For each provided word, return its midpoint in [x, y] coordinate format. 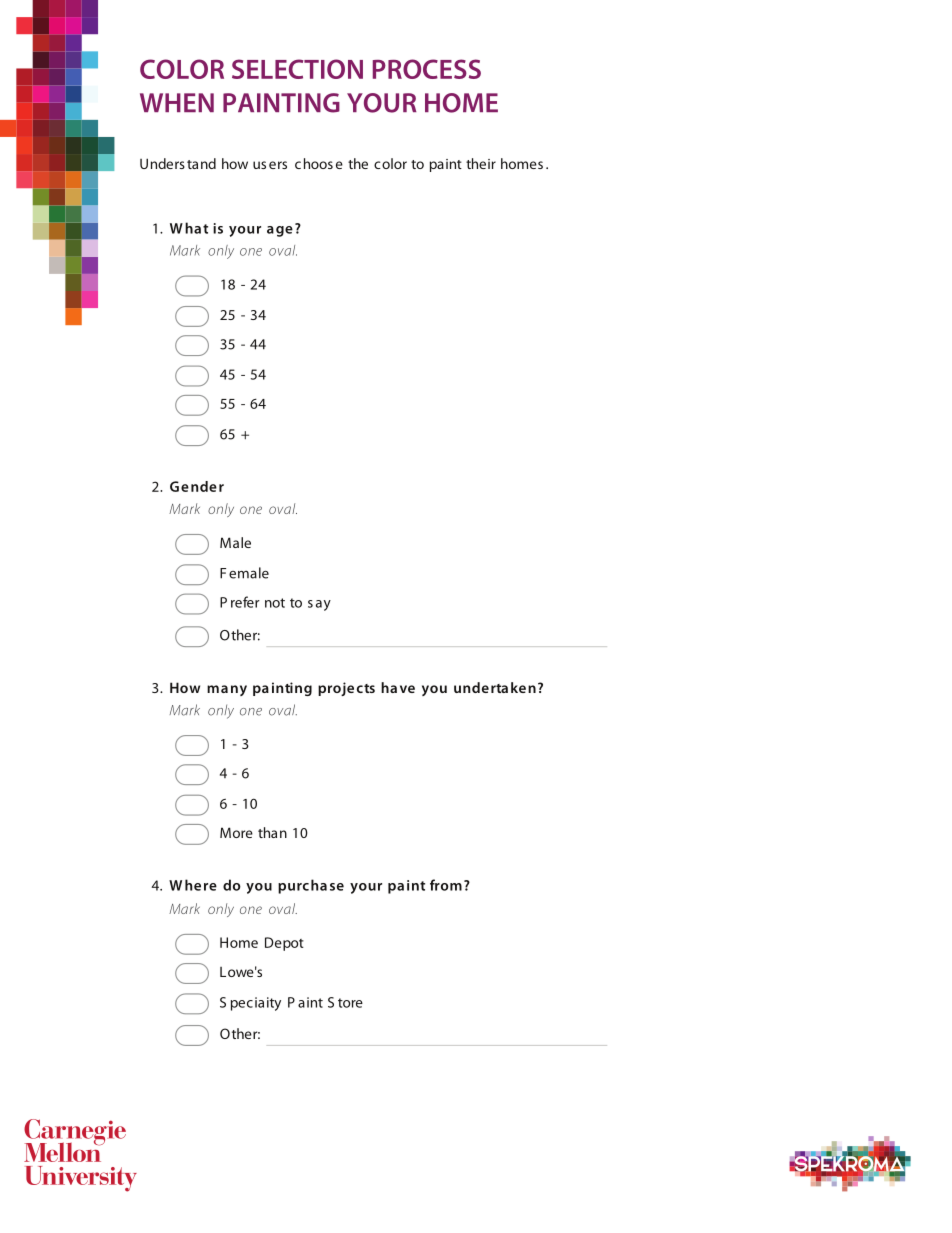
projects [346, 689]
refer [245, 602]
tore [350, 1003]
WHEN [177, 102]
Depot [284, 944]
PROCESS [427, 69]
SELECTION [297, 69]
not [275, 603]
